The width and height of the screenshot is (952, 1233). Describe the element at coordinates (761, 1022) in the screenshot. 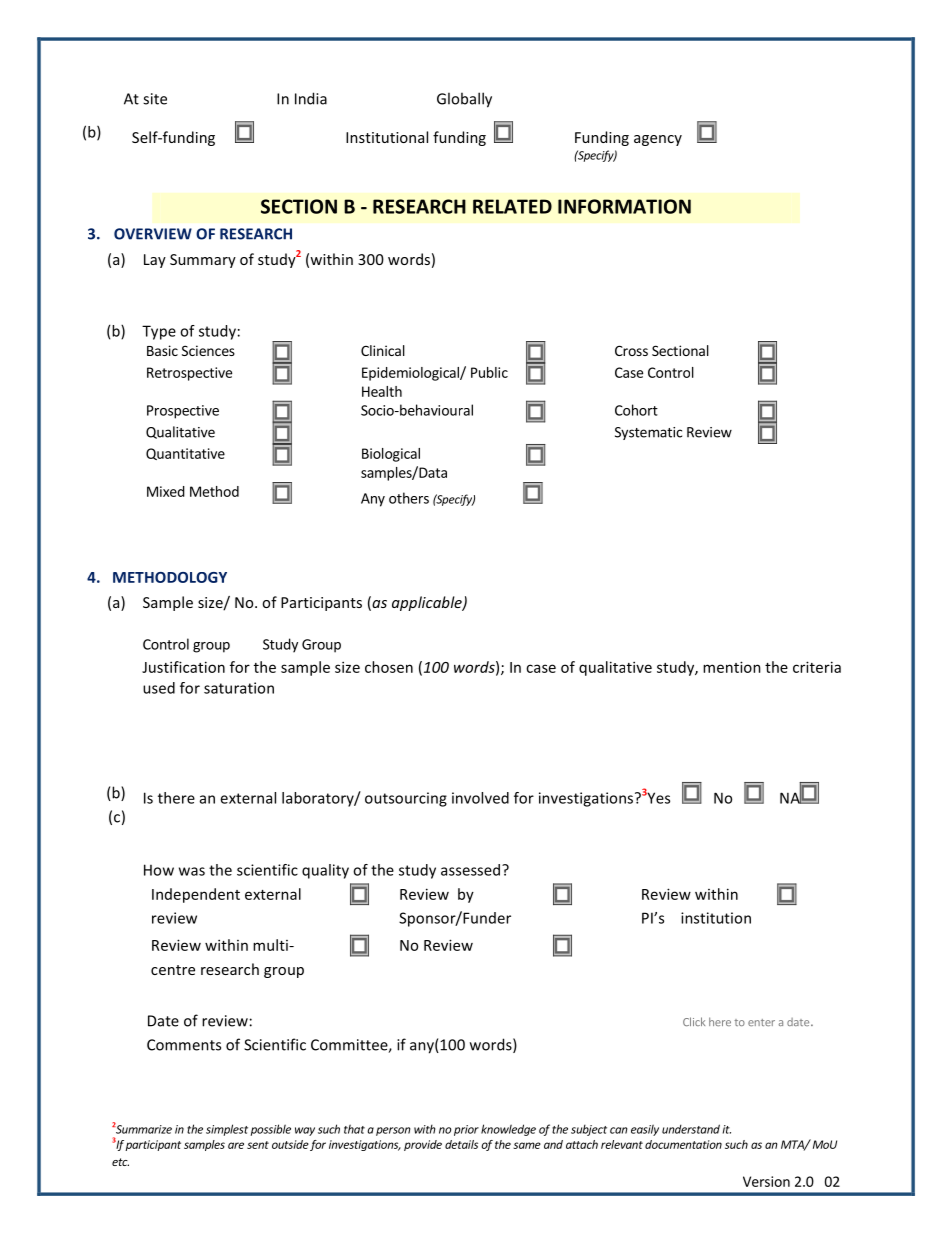

I see `enter` at that location.
